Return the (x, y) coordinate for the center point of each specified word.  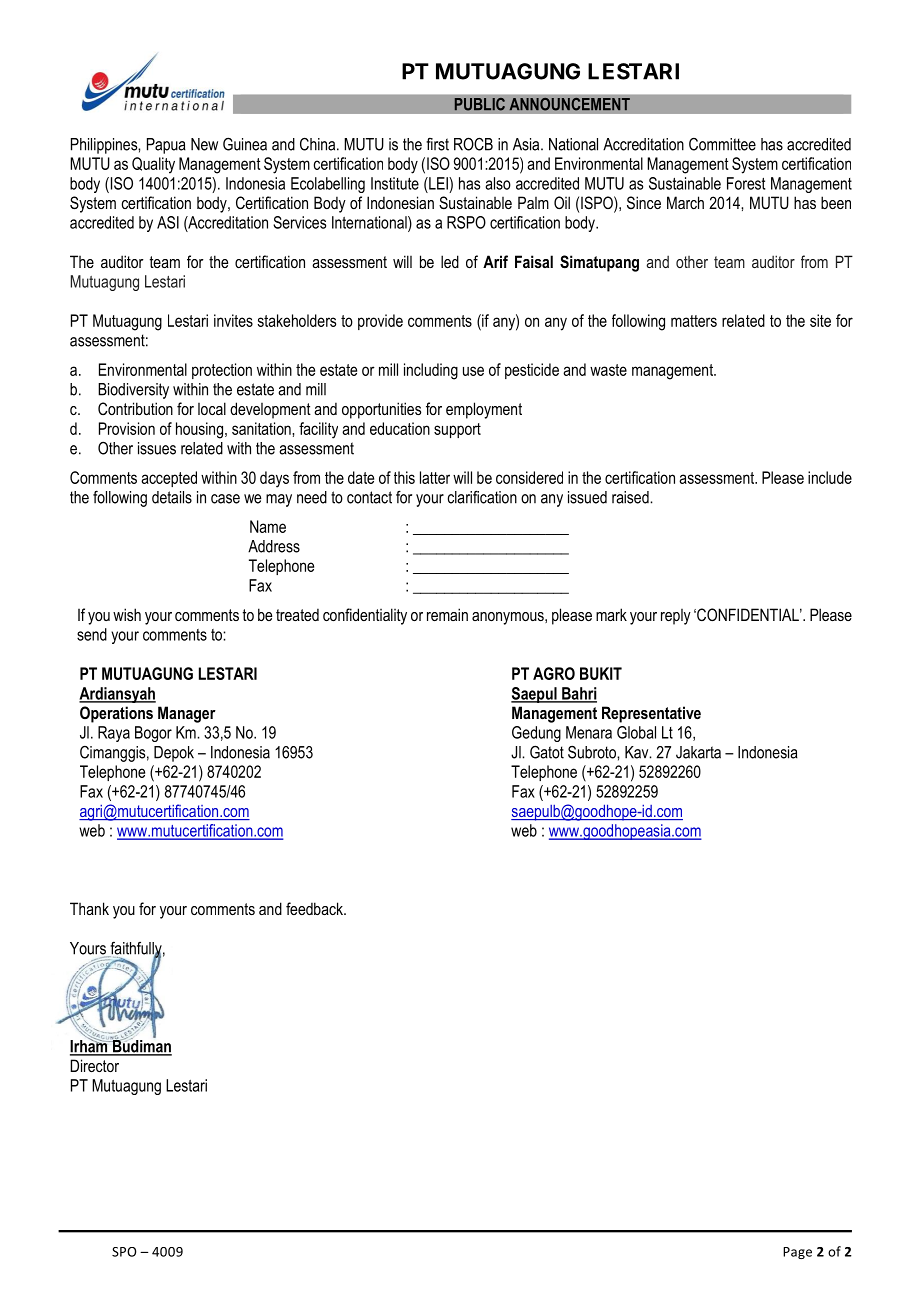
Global (636, 732)
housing (201, 430)
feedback (315, 908)
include (830, 477)
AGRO (554, 673)
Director (94, 1065)
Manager (187, 714)
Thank (89, 908)
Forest (746, 183)
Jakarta (698, 752)
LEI (438, 183)
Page (797, 1253)
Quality (153, 165)
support (457, 430)
